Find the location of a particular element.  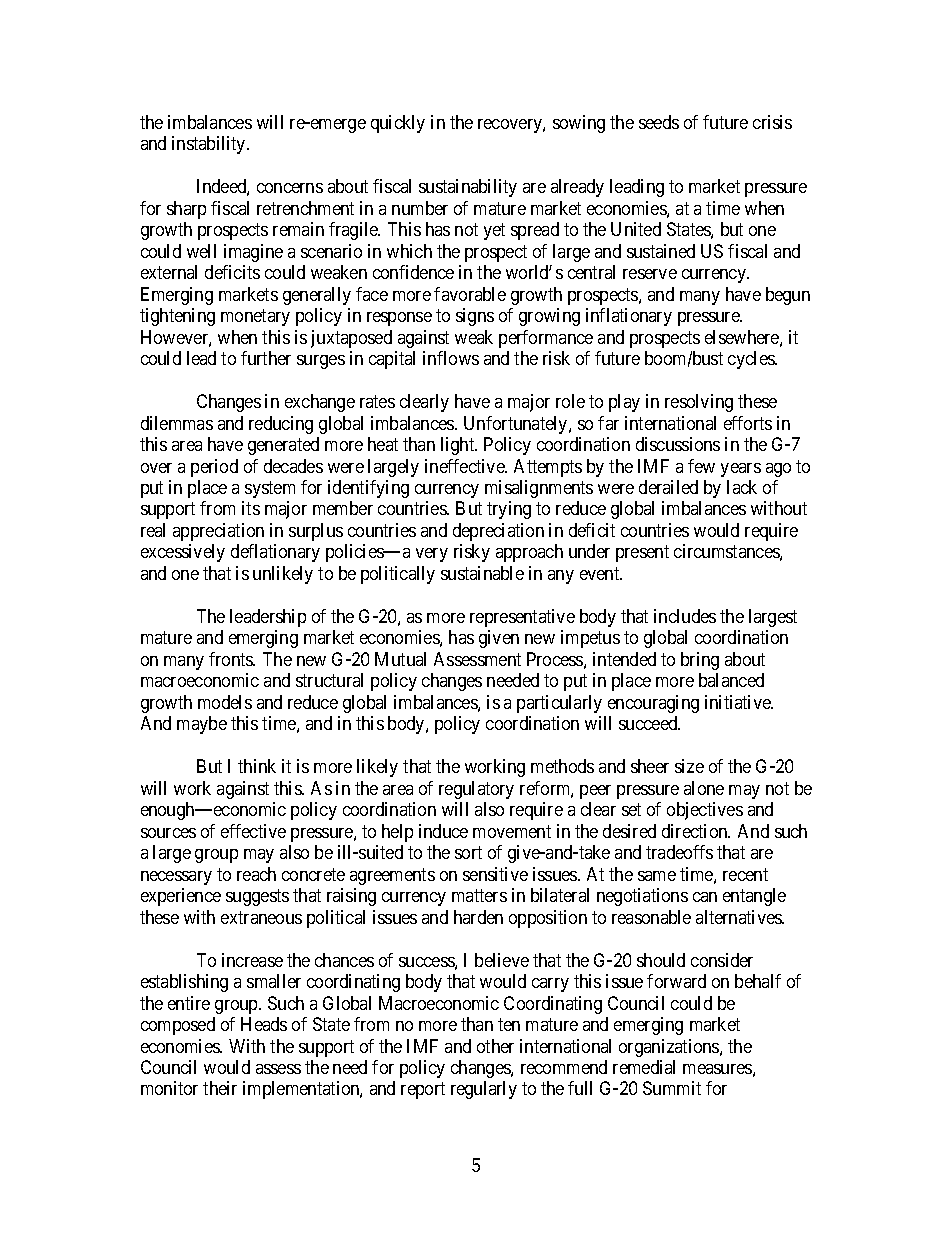

resolving is located at coordinates (699, 403).
